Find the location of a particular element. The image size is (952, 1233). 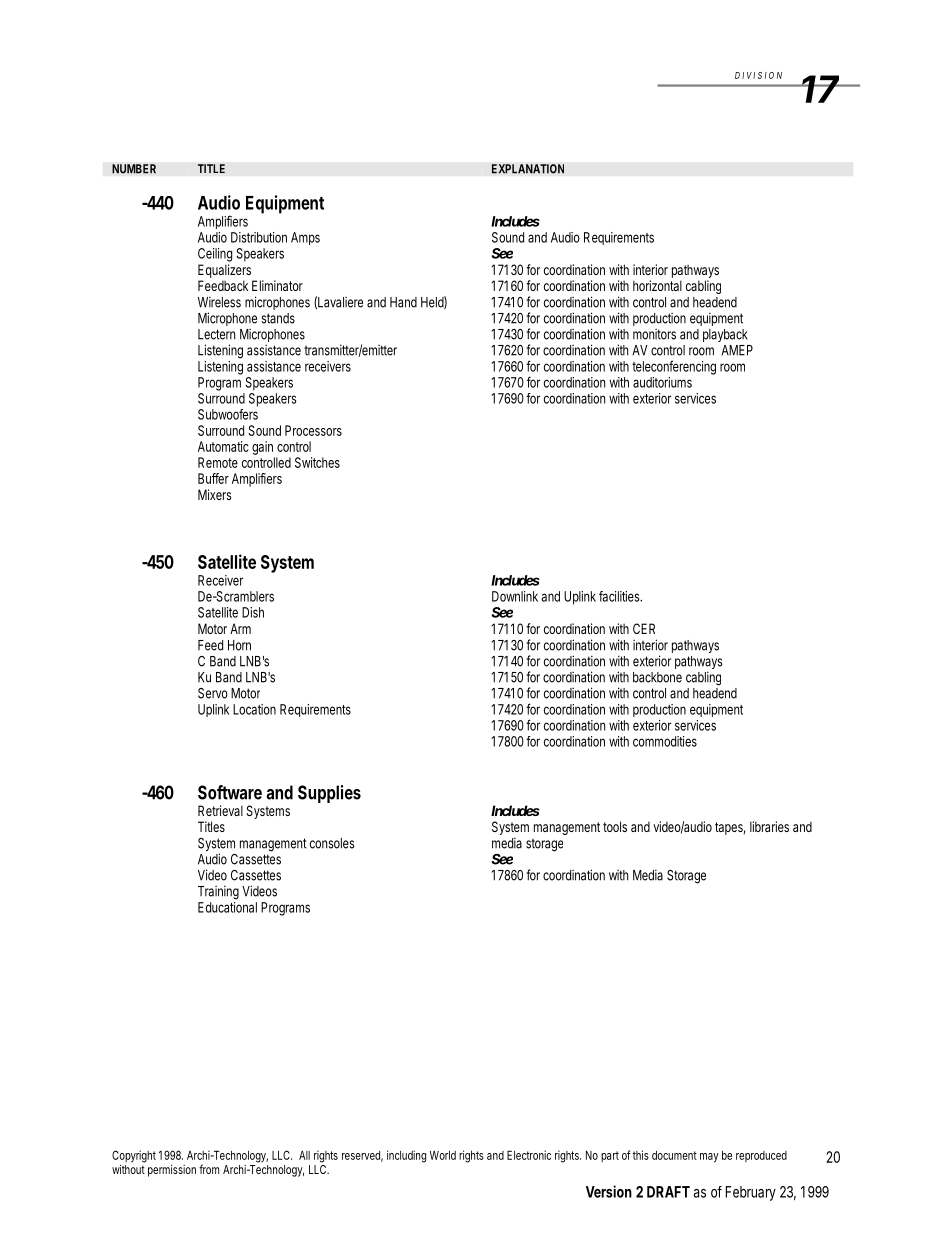

World is located at coordinates (443, 1155).
